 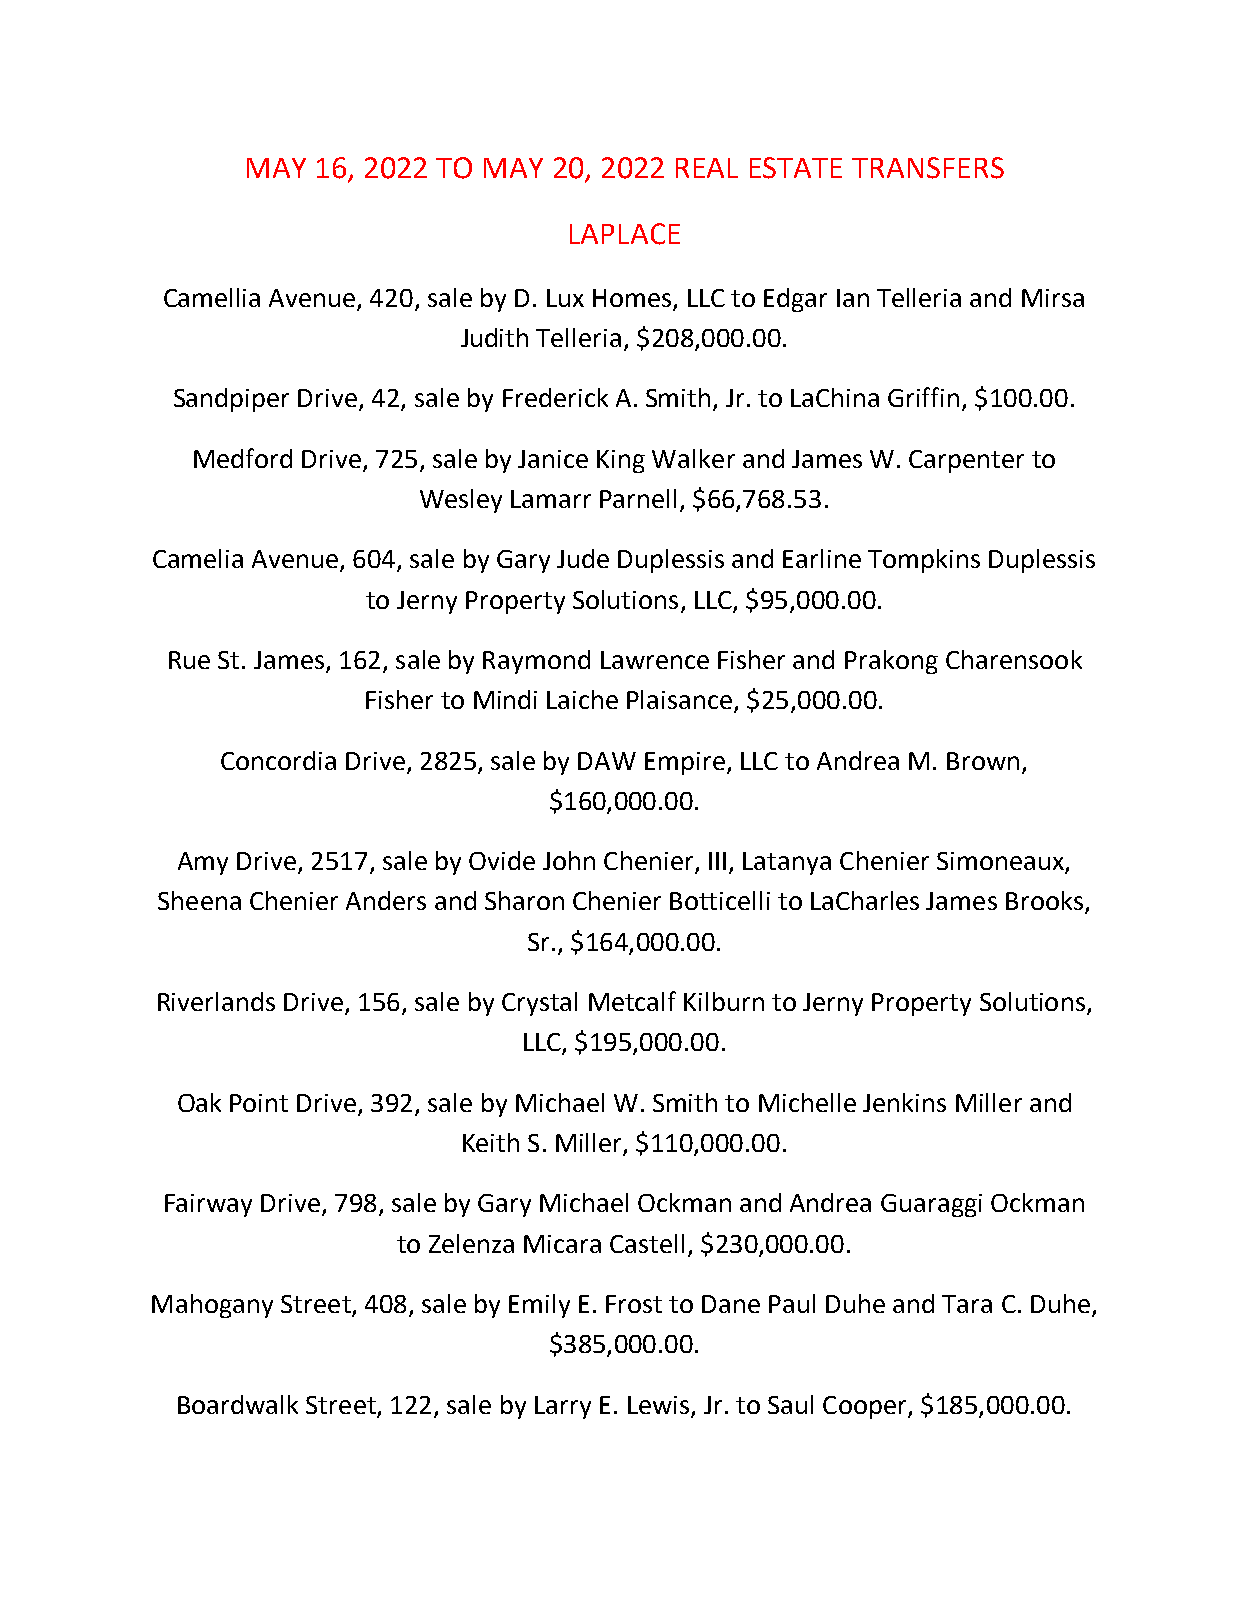 What do you see at coordinates (1046, 902) in the document?
I see `Brooks` at bounding box center [1046, 902].
